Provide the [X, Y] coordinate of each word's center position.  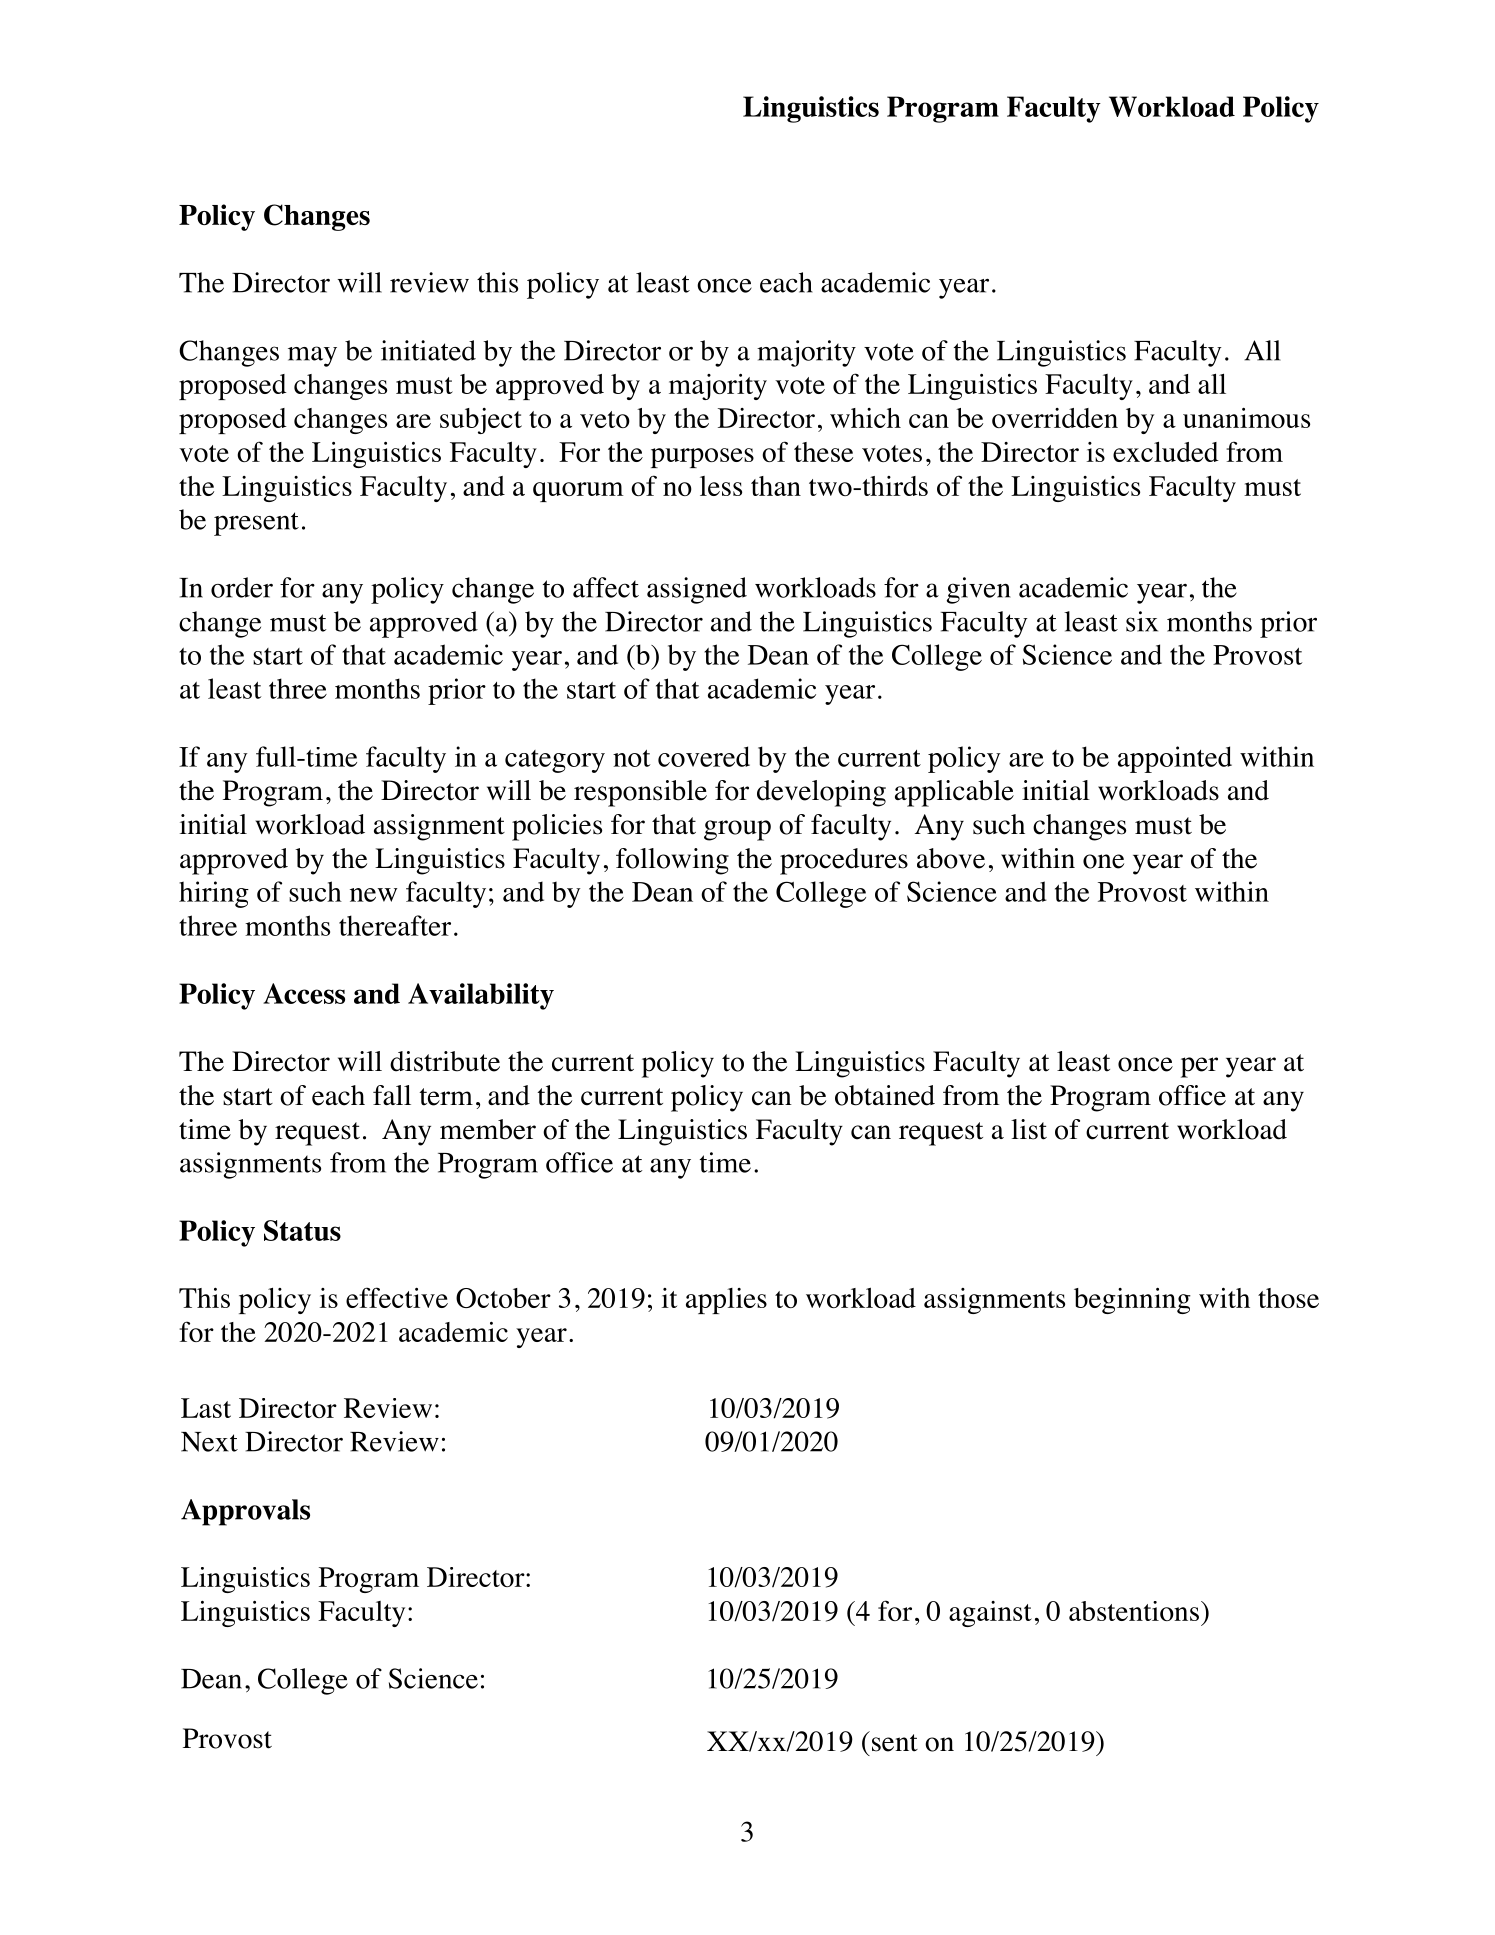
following [672, 861]
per [1199, 1067]
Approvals [245, 1512]
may [312, 356]
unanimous [1246, 418]
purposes [702, 458]
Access [304, 993]
